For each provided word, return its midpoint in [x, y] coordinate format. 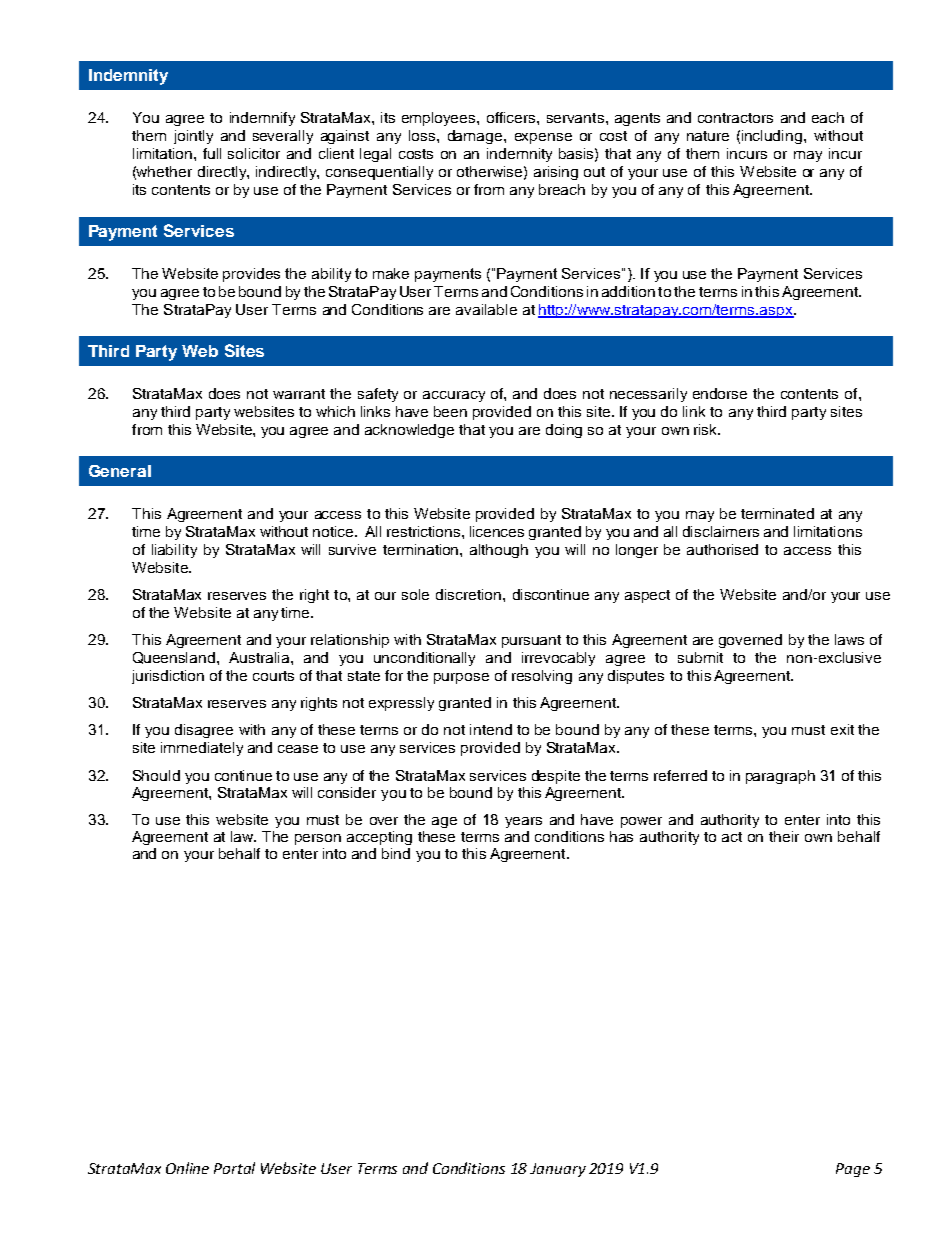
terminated [777, 513]
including [772, 137]
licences [497, 531]
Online [187, 1168]
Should [156, 775]
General [120, 471]
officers [512, 117]
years [523, 822]
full [212, 153]
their [784, 836]
